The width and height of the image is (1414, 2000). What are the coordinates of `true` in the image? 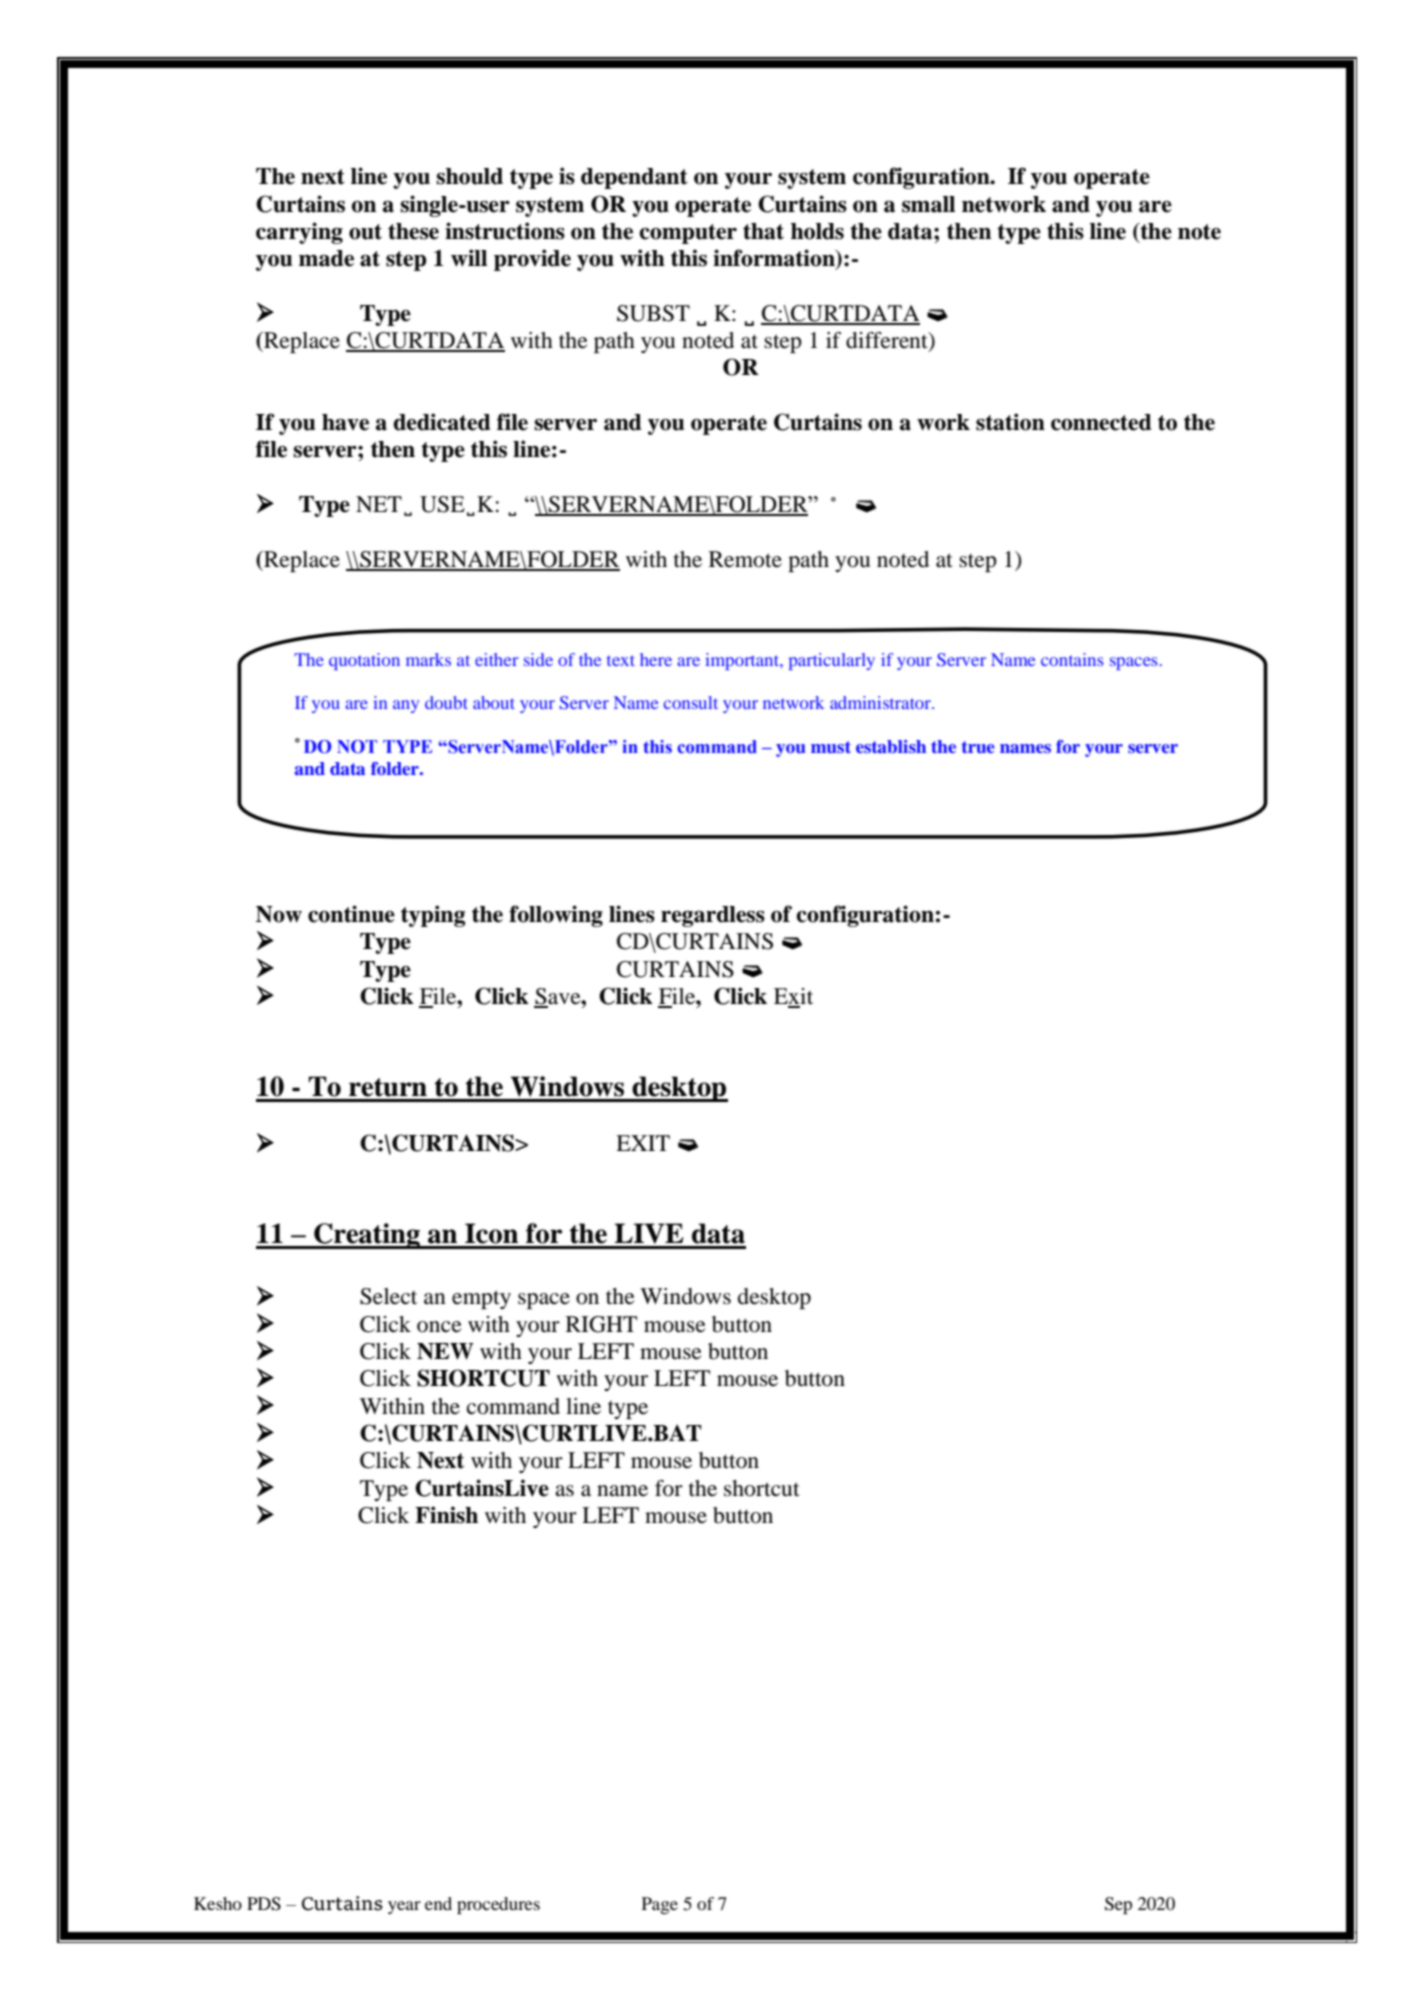 It's located at (978, 747).
